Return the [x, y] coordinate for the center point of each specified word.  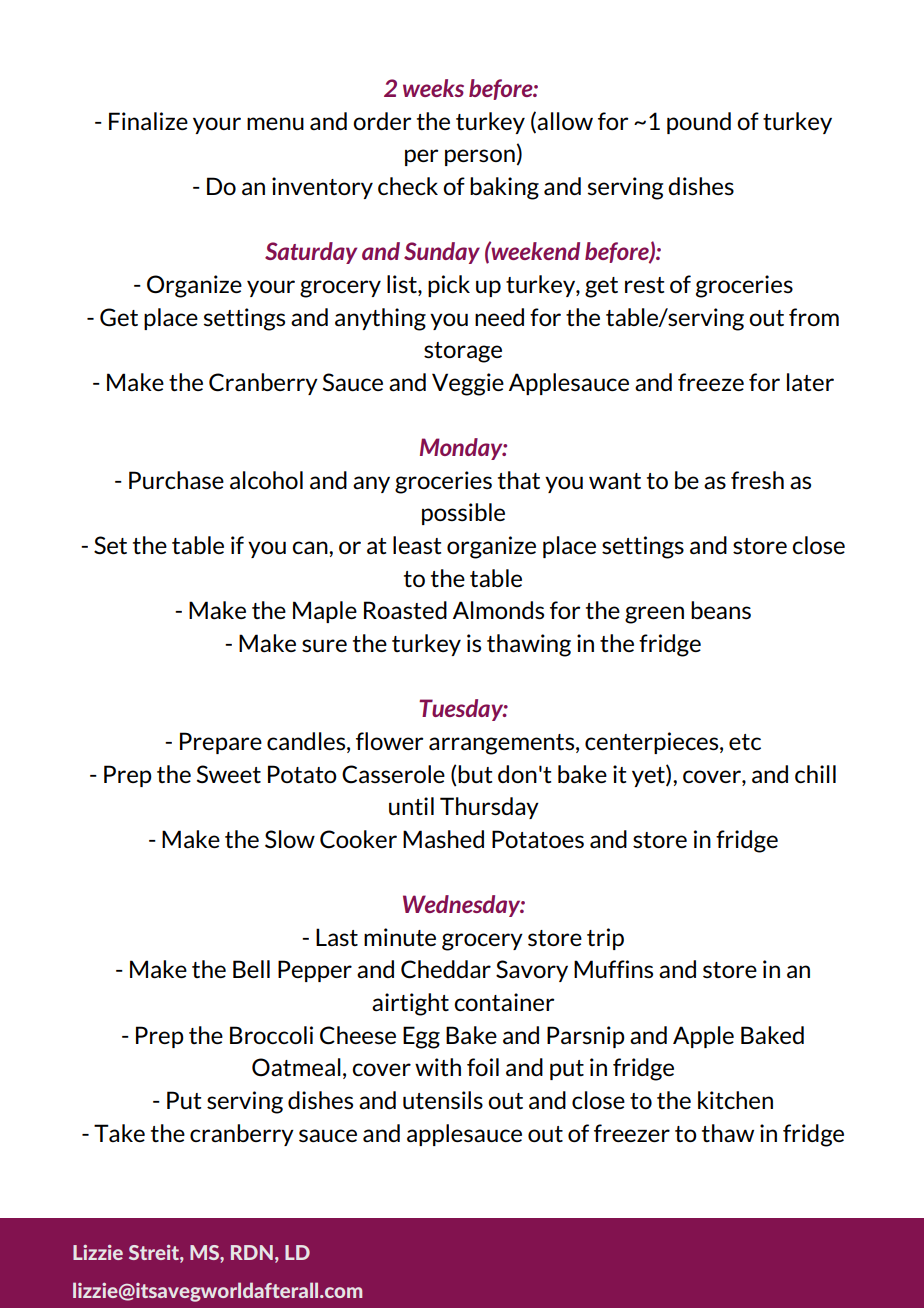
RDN [252, 1252]
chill [815, 774]
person [480, 157]
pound [699, 123]
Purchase [176, 480]
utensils [443, 1100]
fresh [757, 480]
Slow [290, 839]
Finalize [148, 121]
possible [463, 514]
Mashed [443, 839]
